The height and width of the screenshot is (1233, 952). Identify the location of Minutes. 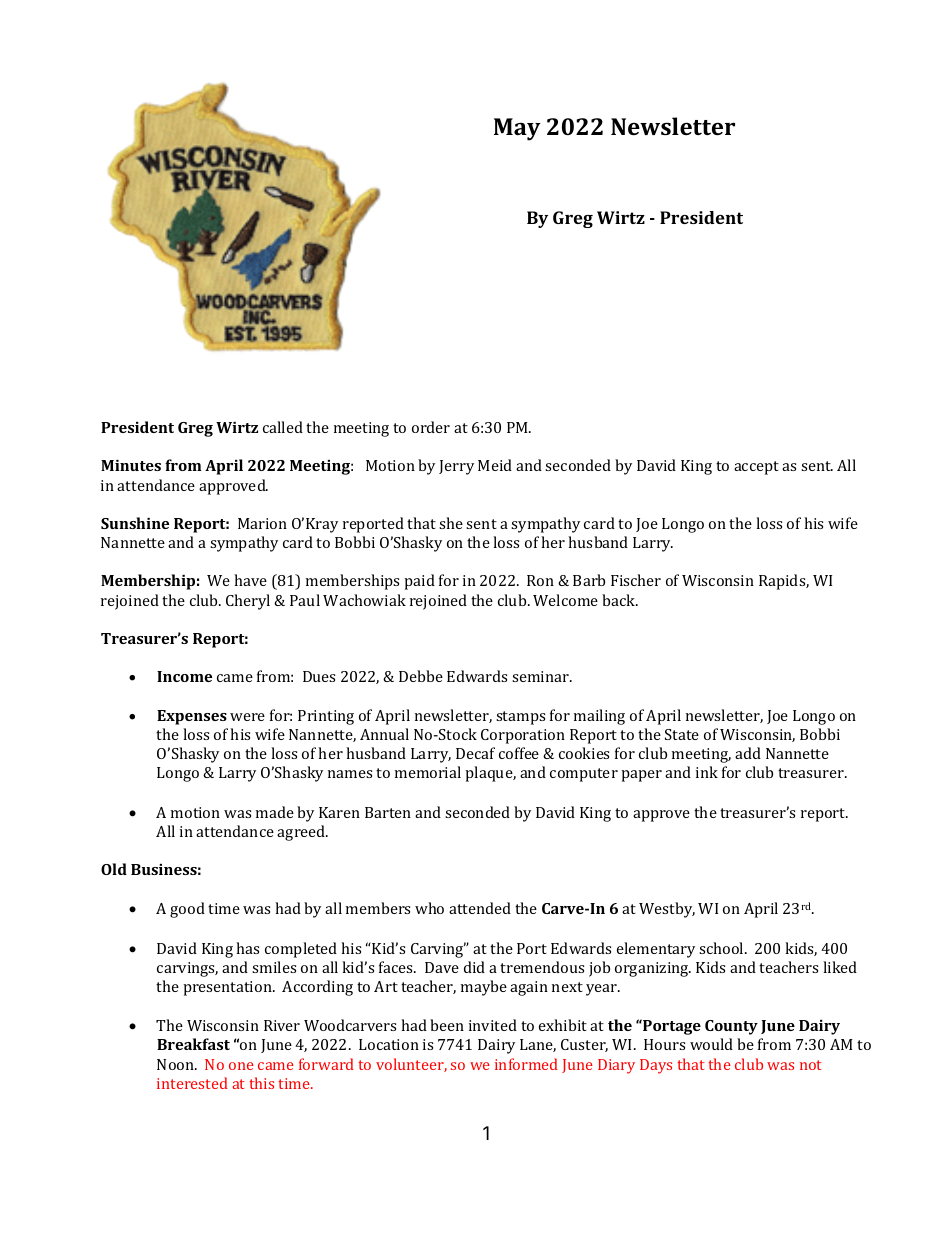
(131, 465).
